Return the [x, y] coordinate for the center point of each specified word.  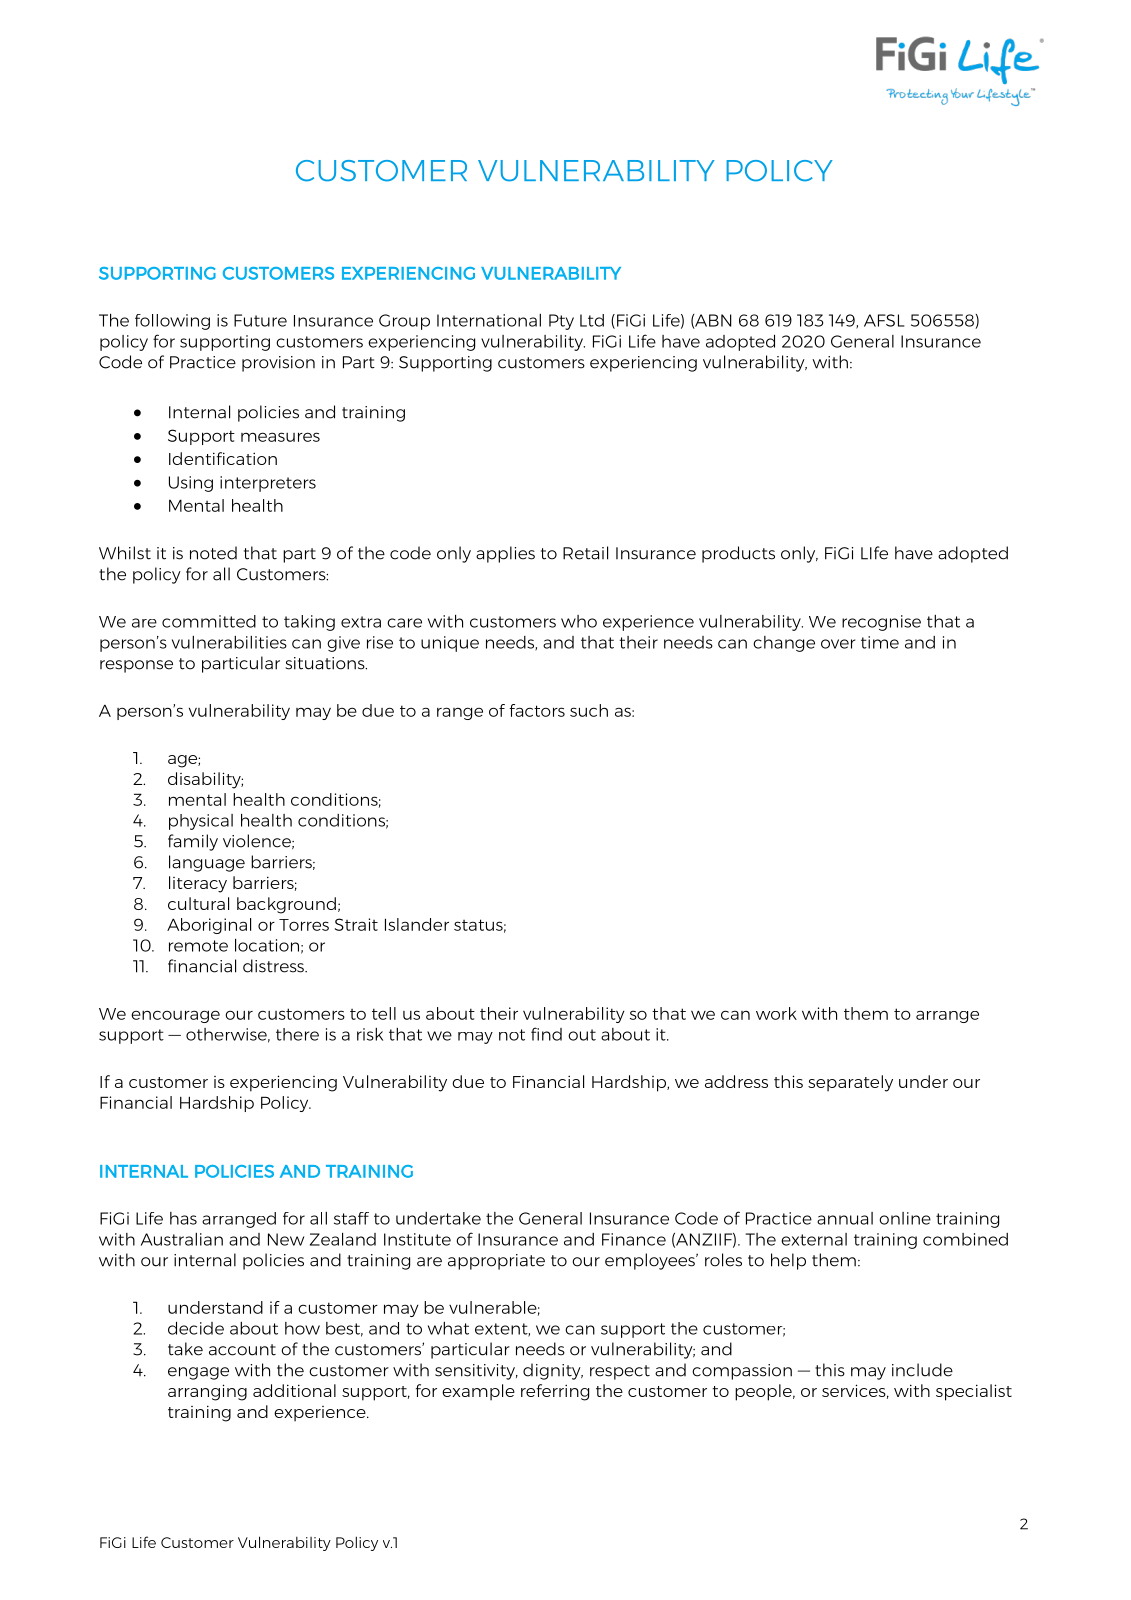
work [776, 1013]
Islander [417, 924]
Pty [561, 322]
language [207, 863]
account [242, 1350]
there [297, 1034]
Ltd [592, 320]
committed [209, 621]
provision [278, 364]
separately [850, 1083]
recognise [881, 623]
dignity [553, 1371]
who [579, 621]
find [546, 1034]
